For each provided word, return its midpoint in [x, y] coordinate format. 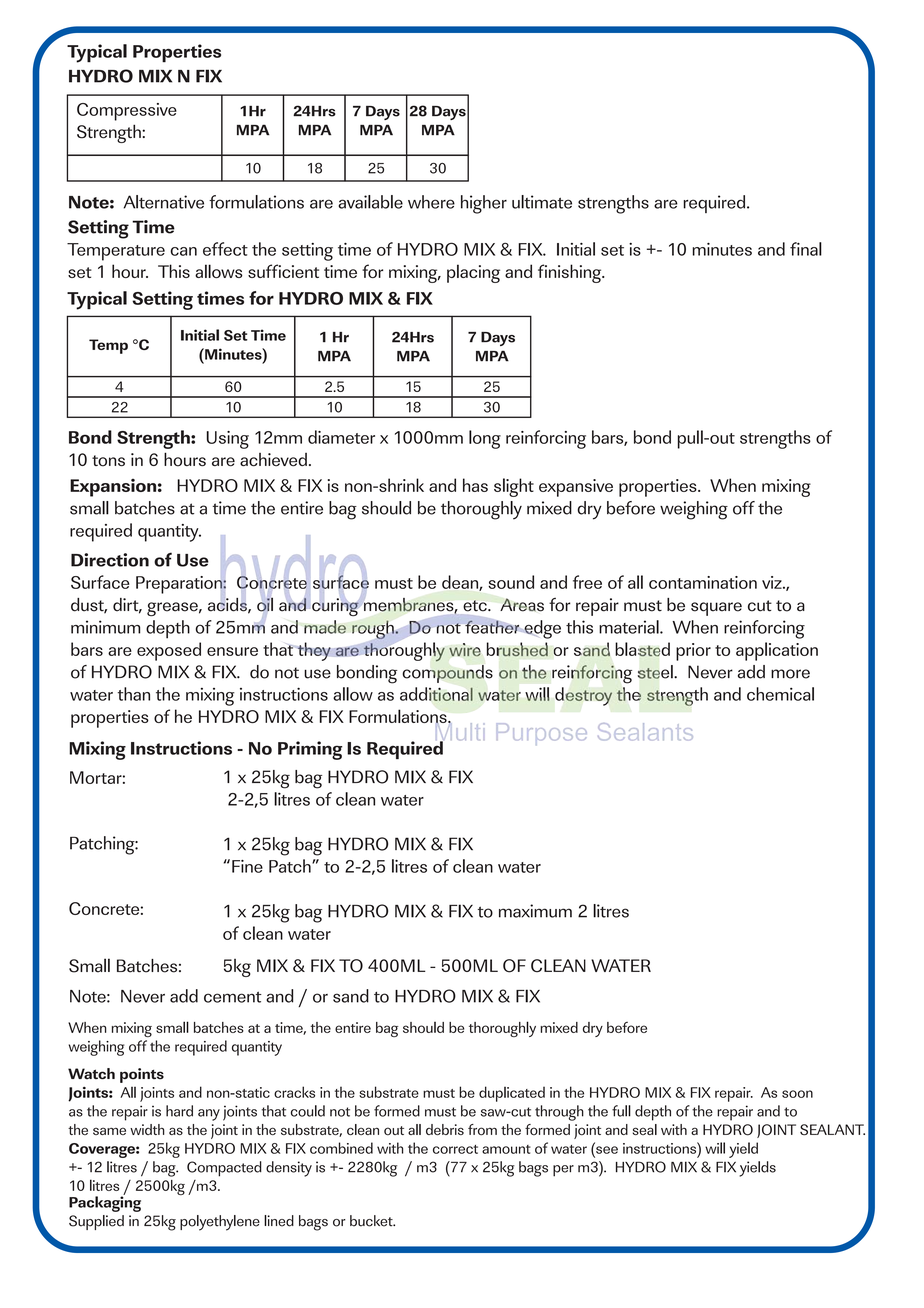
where [431, 202]
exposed [169, 651]
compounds [447, 674]
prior [693, 652]
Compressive [127, 112]
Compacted [224, 1169]
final [806, 249]
